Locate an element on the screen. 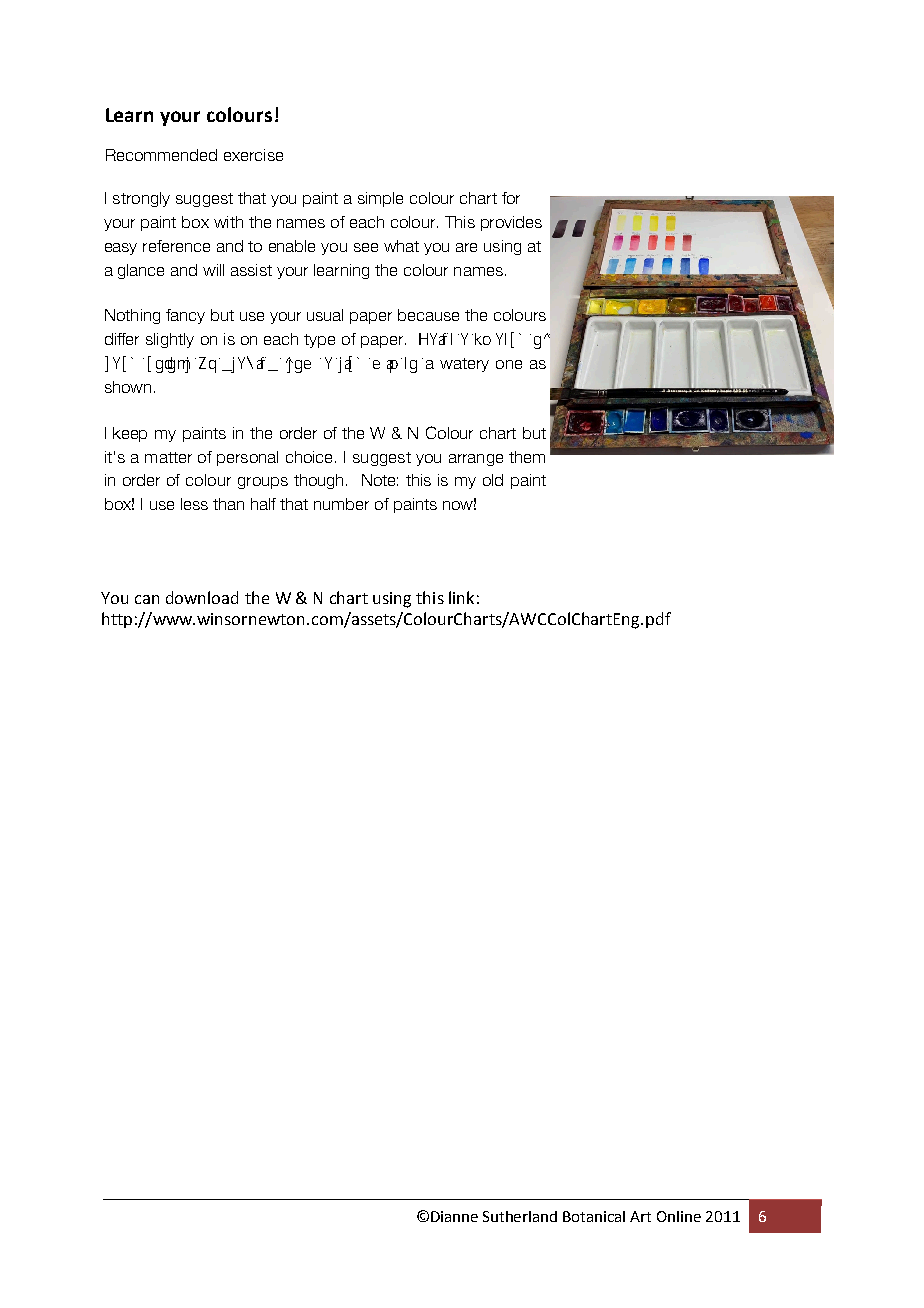 The height and width of the screenshot is (1308, 924). slightly is located at coordinates (170, 340).
